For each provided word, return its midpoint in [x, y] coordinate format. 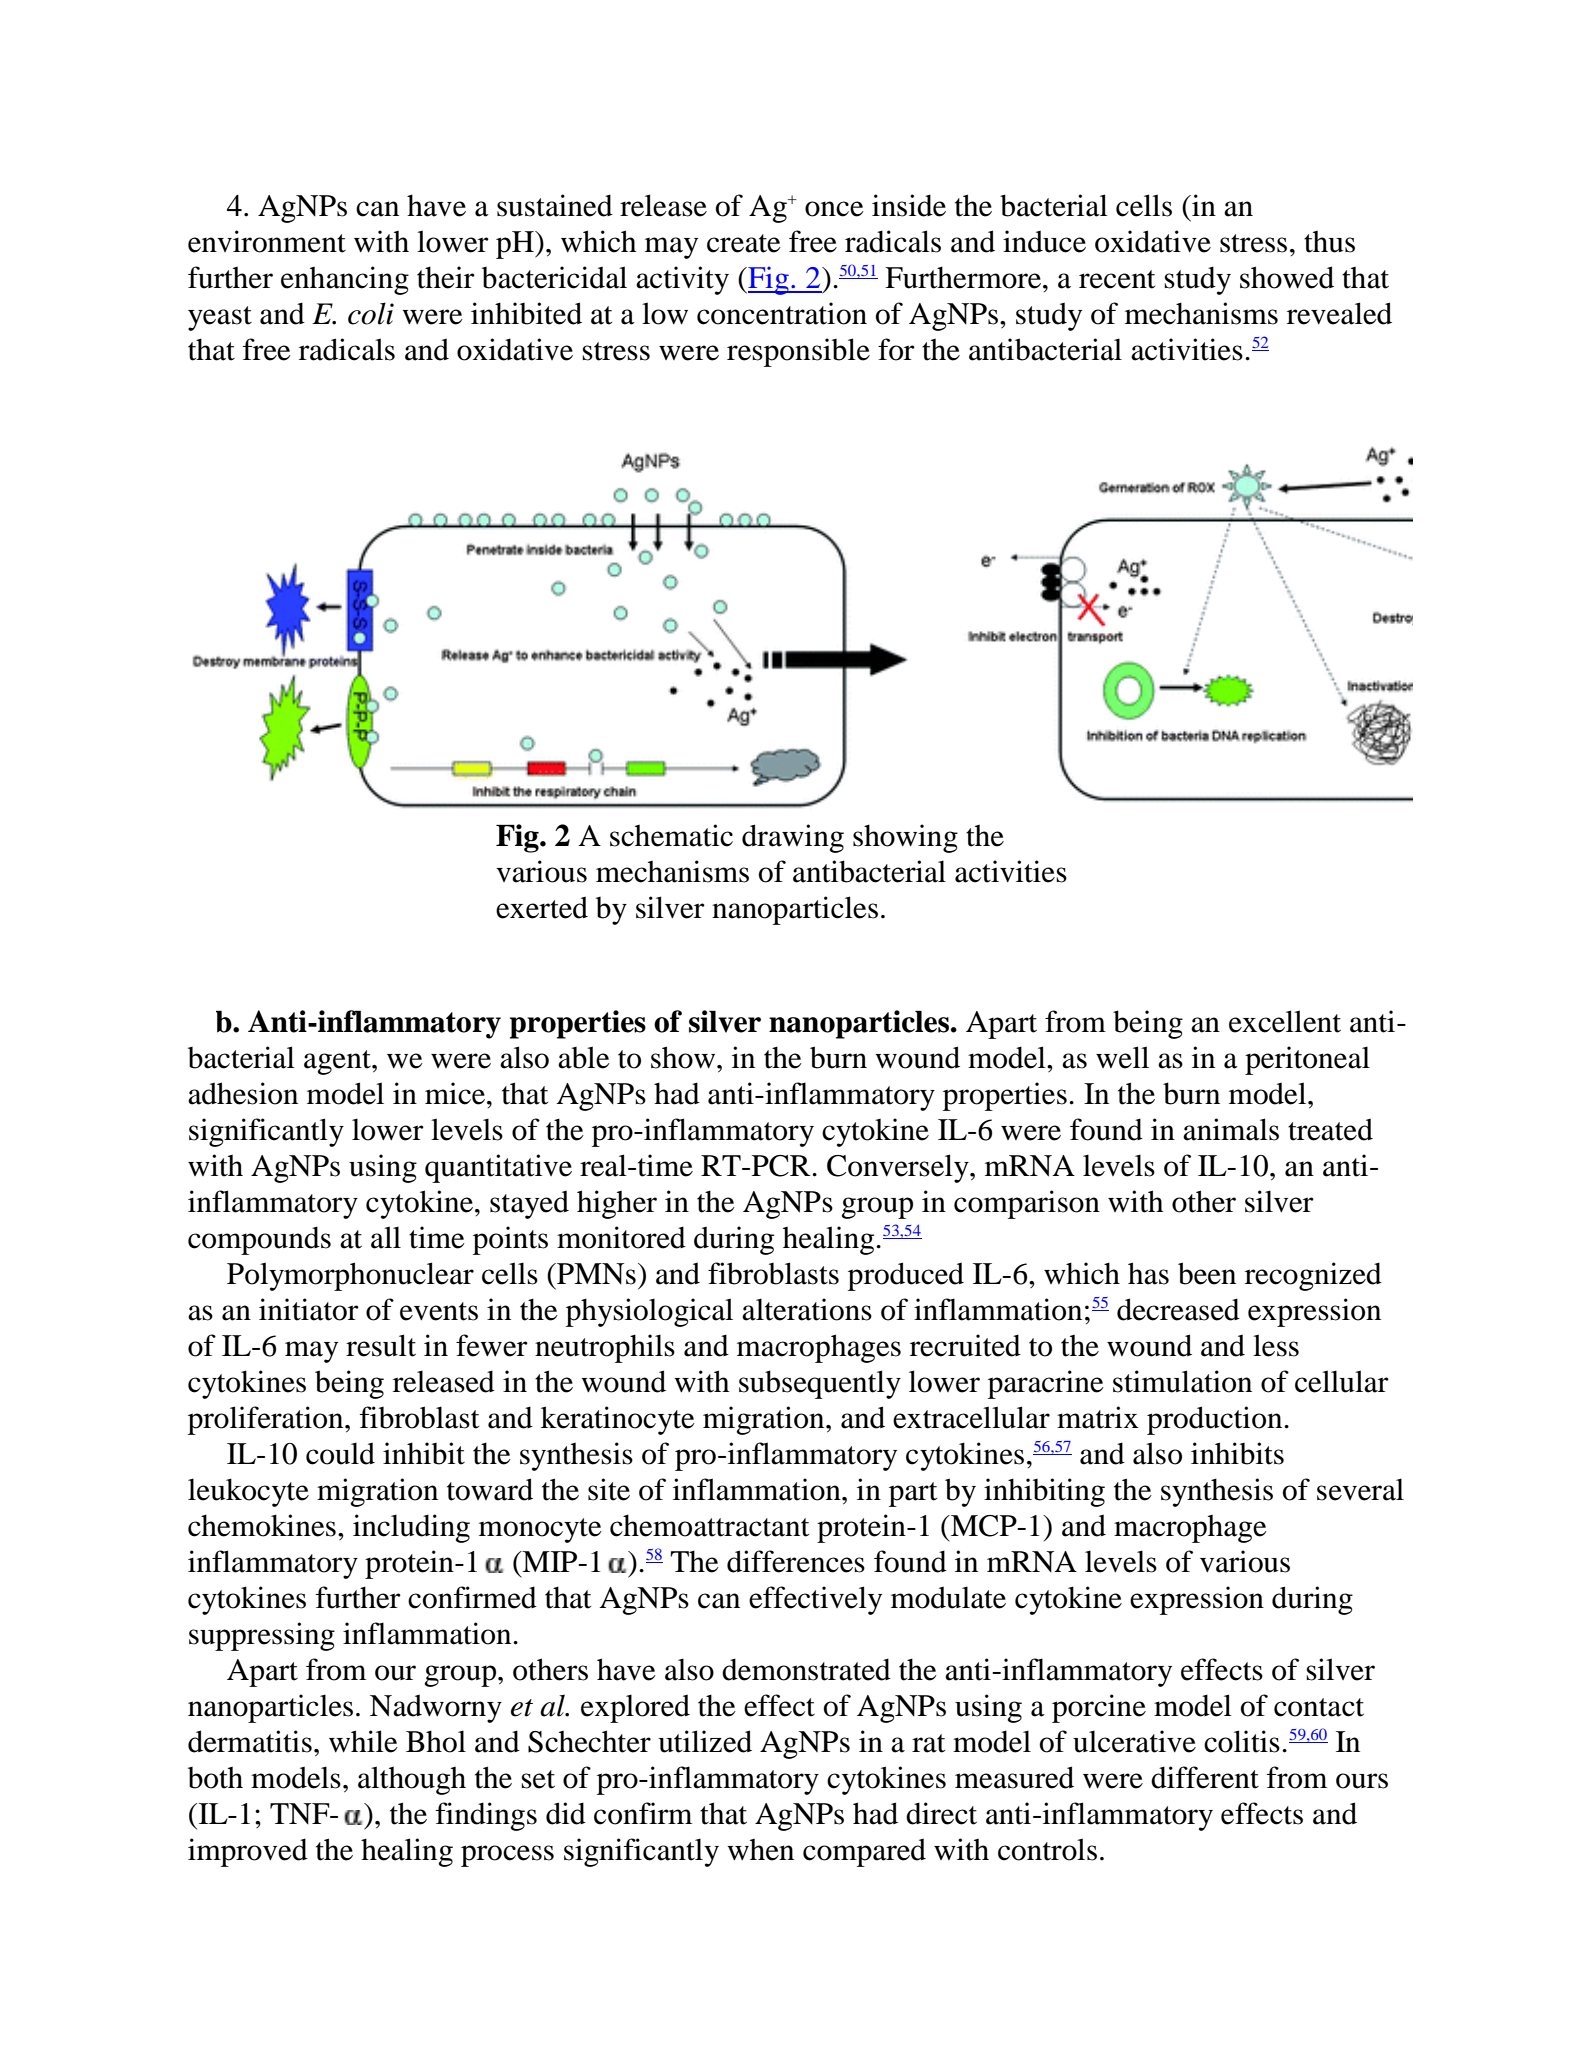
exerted [542, 907]
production [1216, 1420]
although [412, 1780]
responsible [798, 352]
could [340, 1453]
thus [1329, 242]
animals [1231, 1129]
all [386, 1237]
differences [796, 1561]
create [744, 243]
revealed [1339, 313]
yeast [220, 318]
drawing [793, 838]
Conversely [899, 1168]
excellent [1285, 1021]
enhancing [345, 280]
